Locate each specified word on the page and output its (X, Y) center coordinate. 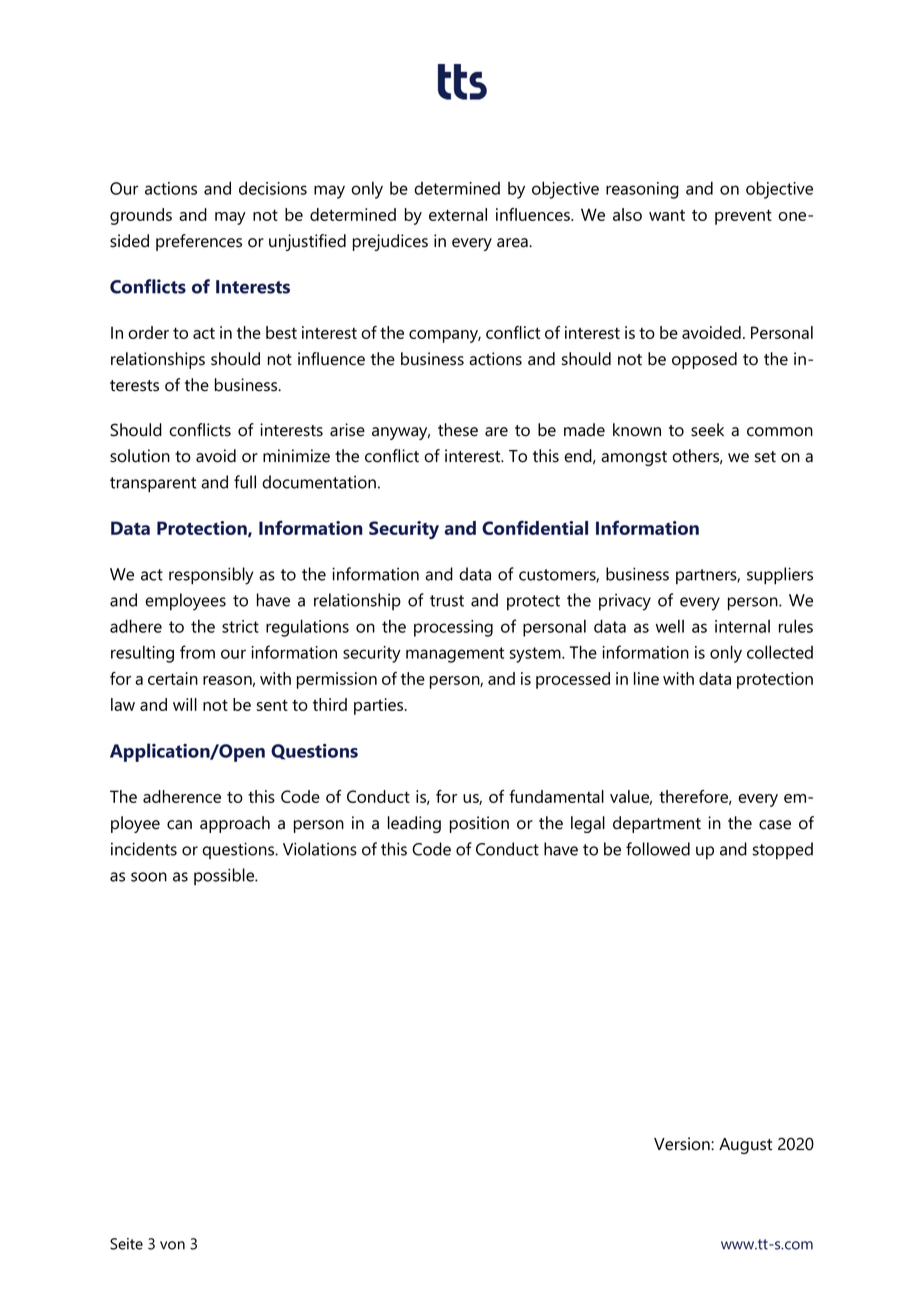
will (185, 704)
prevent (743, 217)
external (458, 214)
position (479, 824)
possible (225, 876)
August (745, 1146)
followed (658, 849)
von (172, 1245)
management (455, 655)
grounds (141, 216)
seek (707, 430)
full (245, 482)
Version (683, 1144)
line (646, 678)
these (458, 430)
